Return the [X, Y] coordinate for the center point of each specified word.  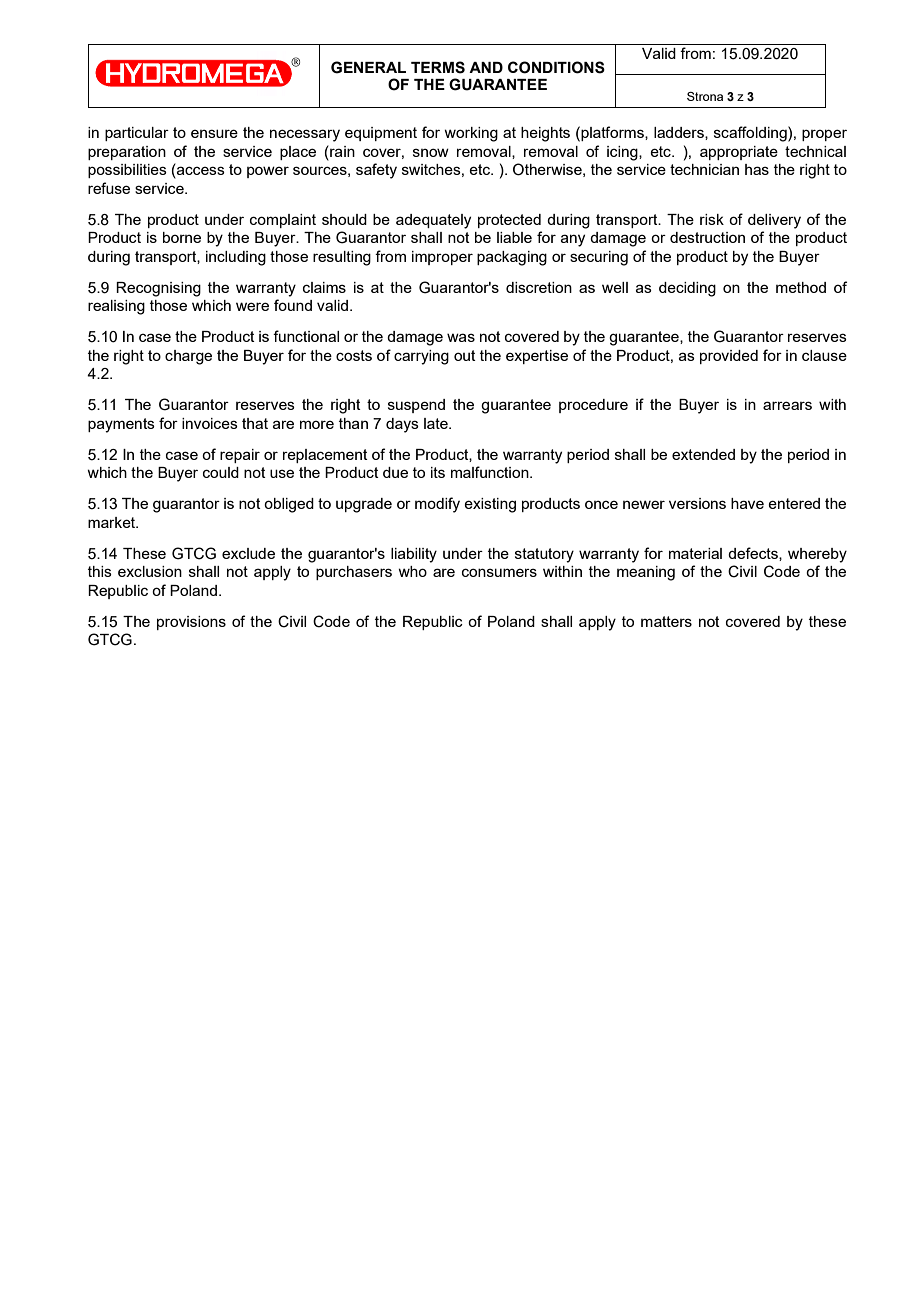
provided [729, 357]
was [461, 337]
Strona [705, 96]
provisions [191, 623]
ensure [214, 133]
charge [188, 357]
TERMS [438, 67]
